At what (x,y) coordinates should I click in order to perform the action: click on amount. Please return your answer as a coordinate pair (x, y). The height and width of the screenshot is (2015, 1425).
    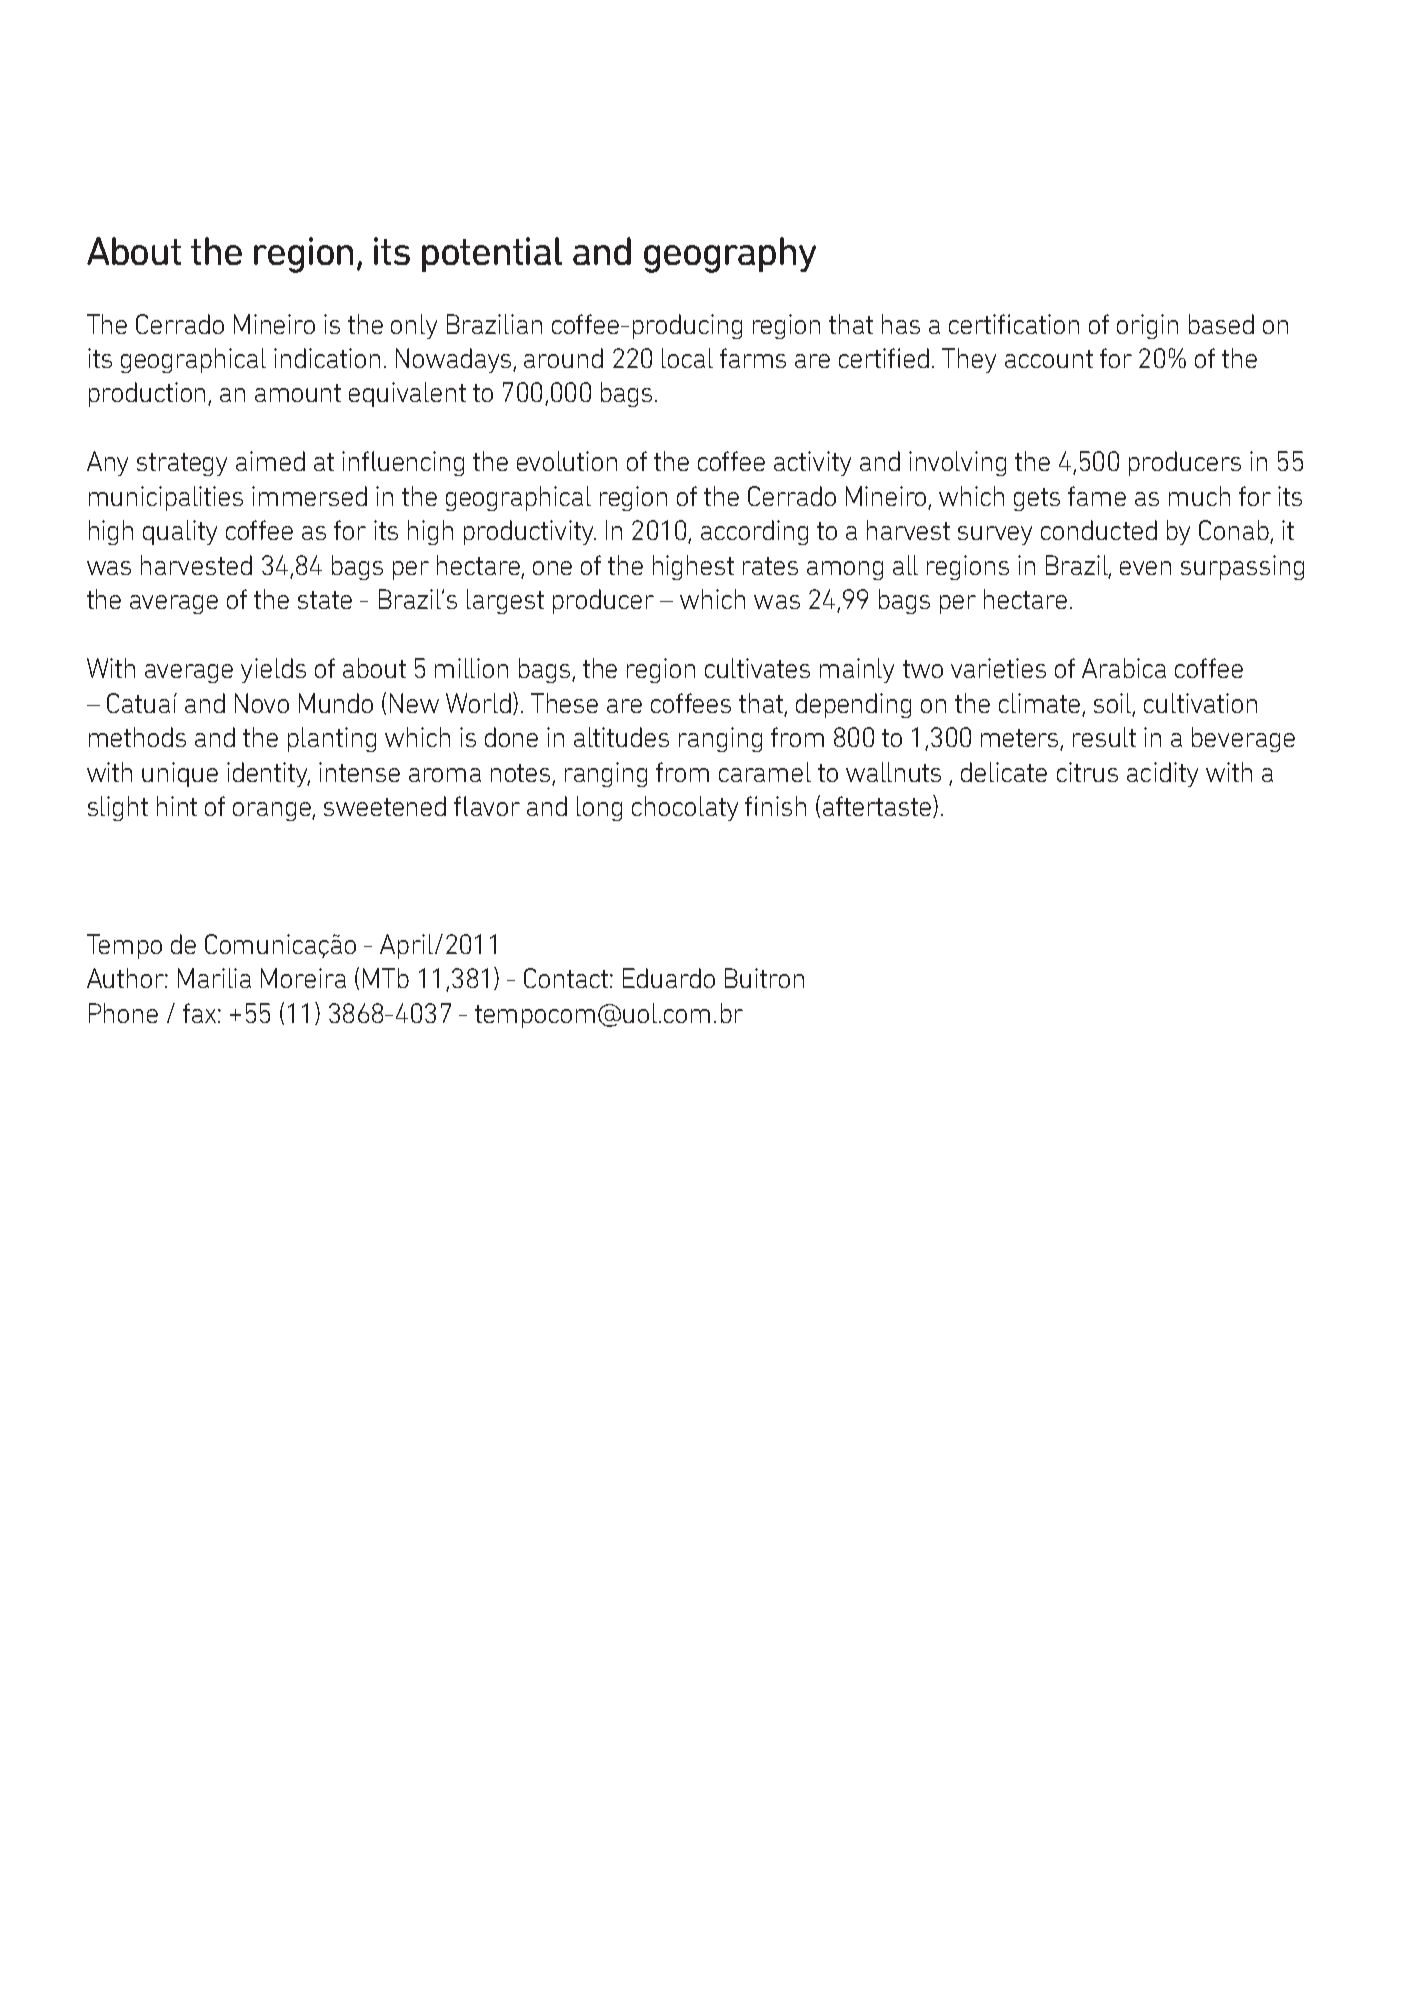
    Looking at the image, I should click on (298, 393).
